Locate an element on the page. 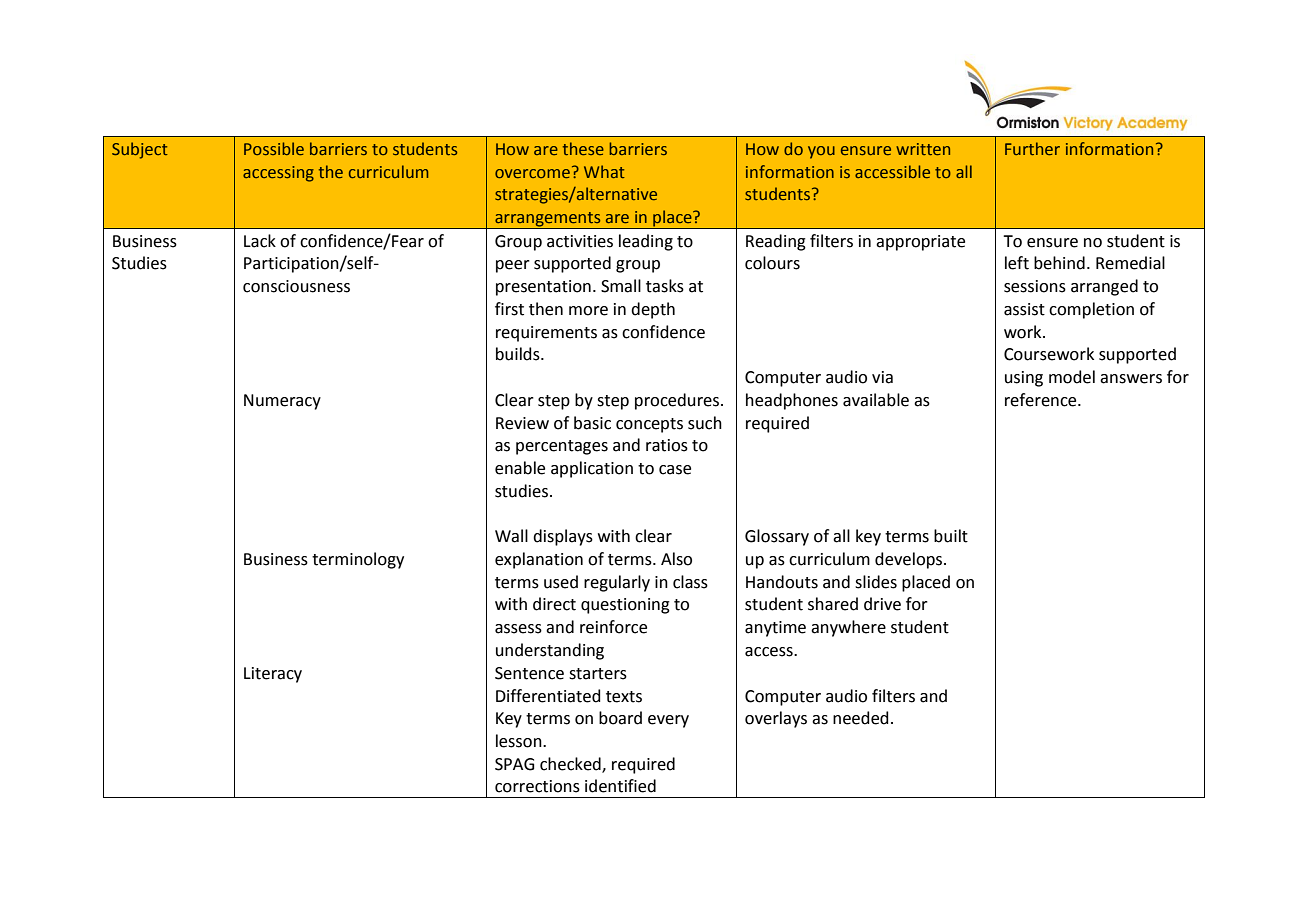  Further is located at coordinates (1032, 148).
